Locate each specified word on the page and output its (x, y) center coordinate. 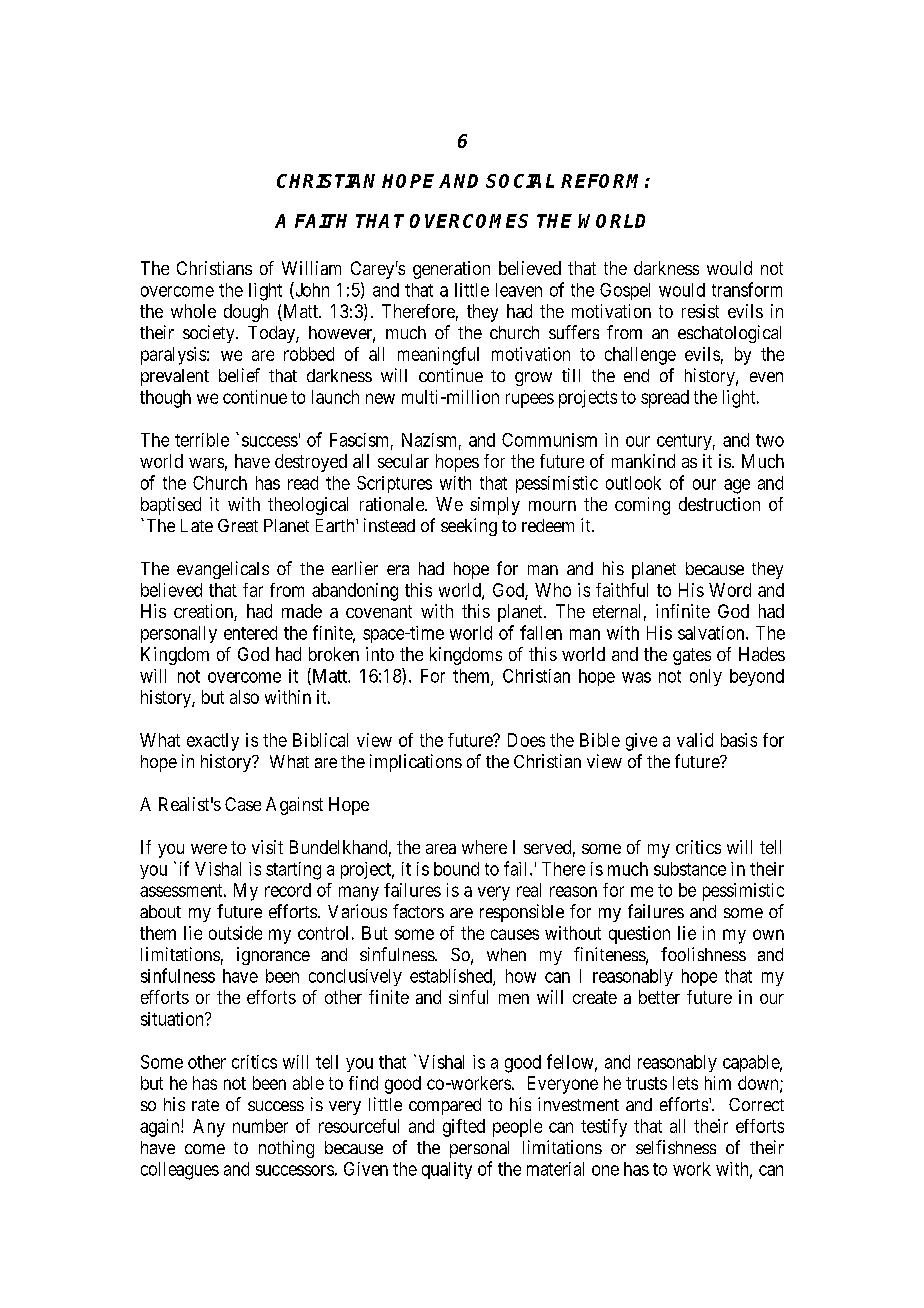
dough (246, 313)
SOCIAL (520, 181)
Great (238, 525)
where (484, 847)
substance (690, 869)
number (260, 1126)
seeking (469, 527)
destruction (719, 504)
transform (747, 289)
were (209, 849)
